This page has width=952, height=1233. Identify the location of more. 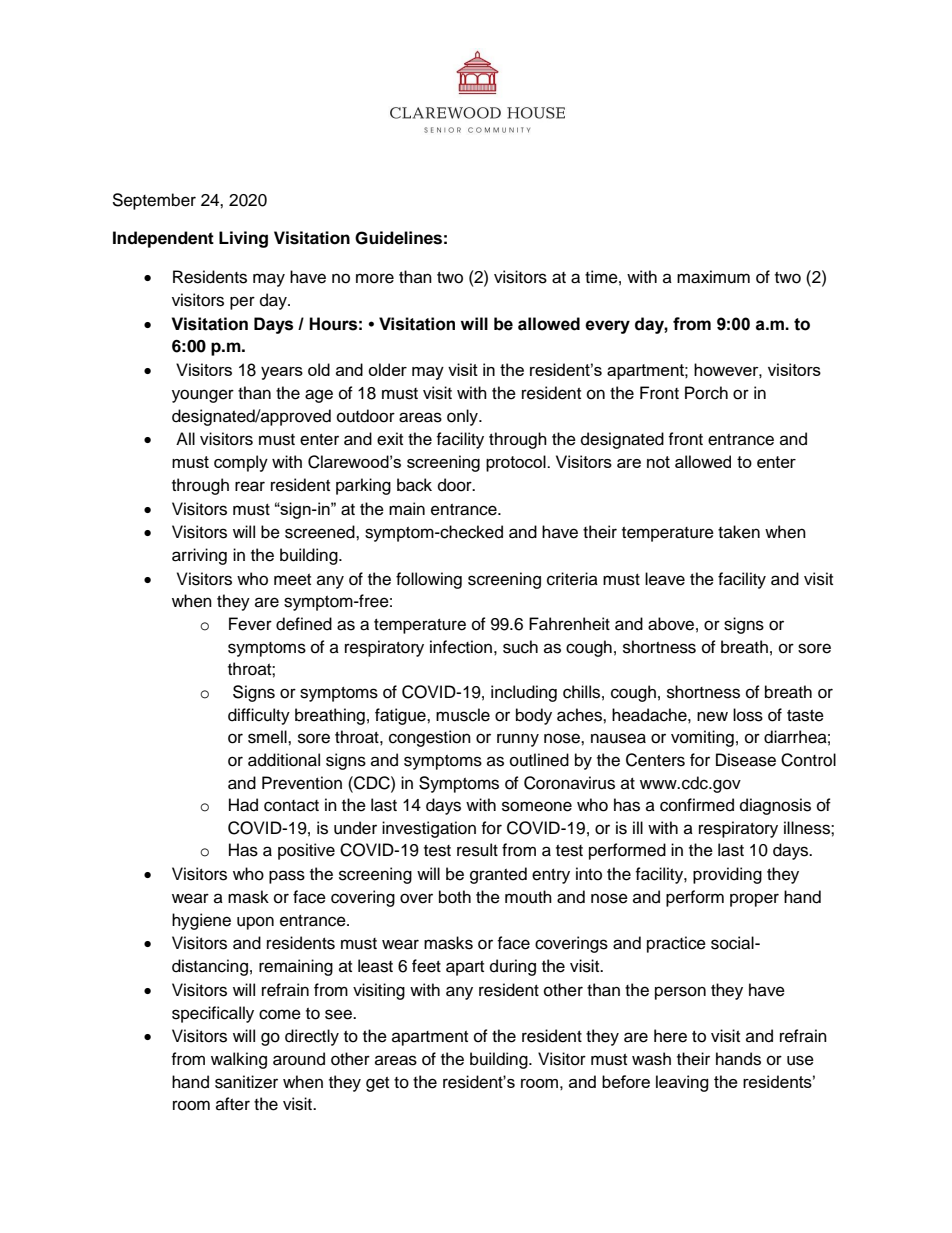
(375, 278).
